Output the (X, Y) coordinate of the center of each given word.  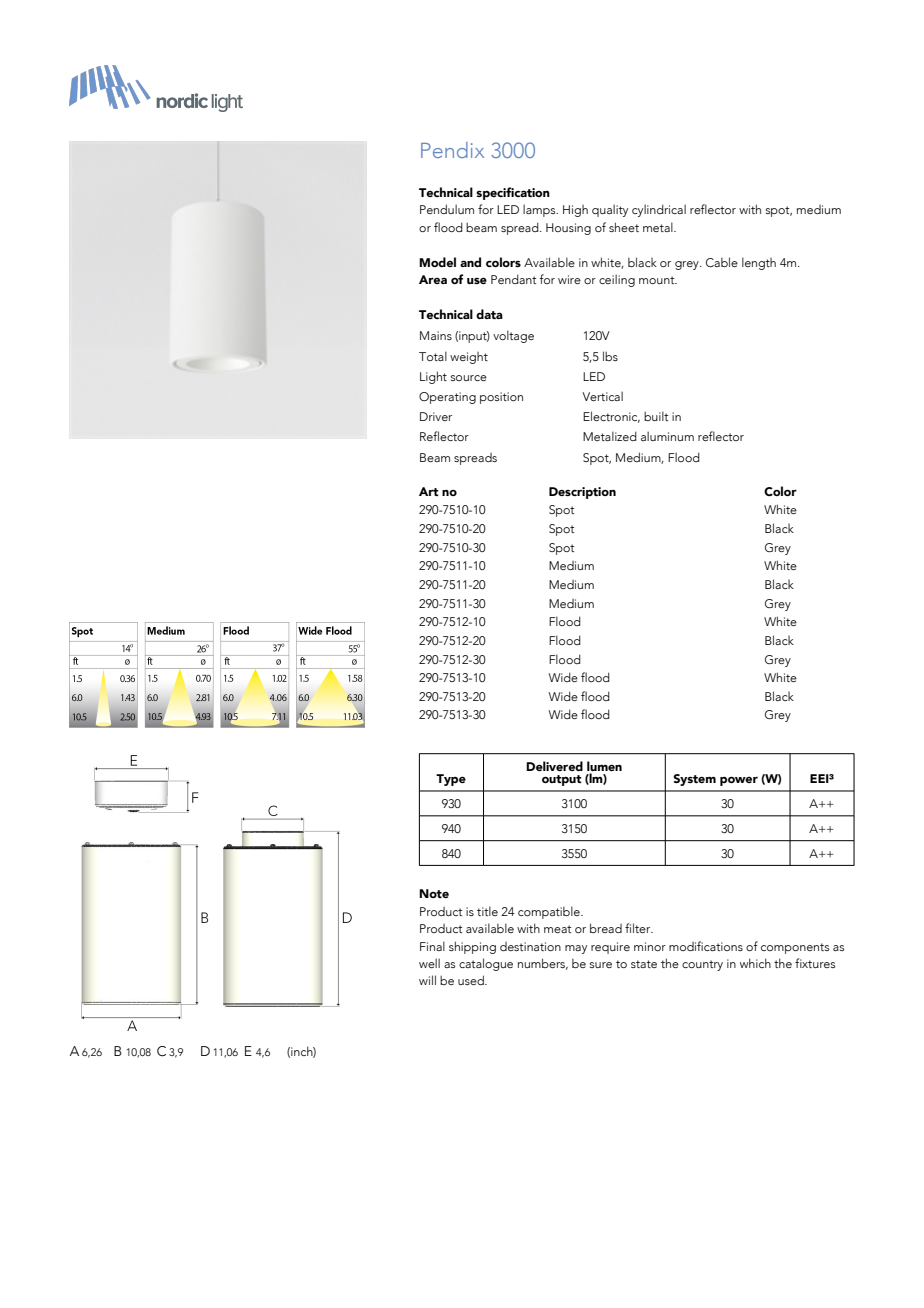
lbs (610, 356)
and (470, 262)
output (562, 780)
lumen (604, 766)
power (739, 781)
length (759, 263)
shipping (472, 947)
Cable (722, 262)
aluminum (667, 436)
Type (451, 780)
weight (469, 358)
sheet (624, 227)
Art (429, 491)
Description (582, 493)
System (694, 780)
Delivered (554, 766)
